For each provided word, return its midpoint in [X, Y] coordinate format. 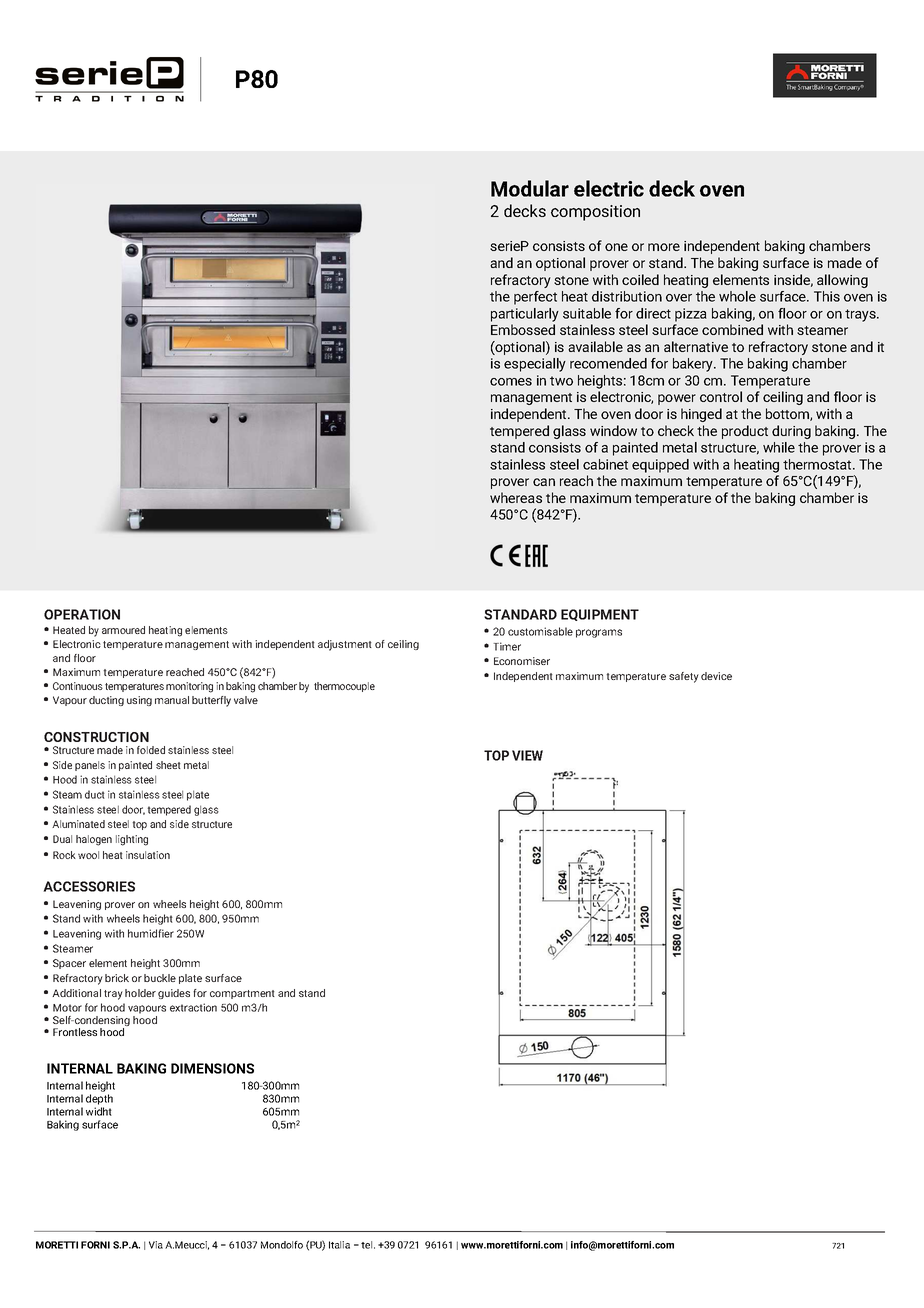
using [139, 701]
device [716, 676]
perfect [535, 298]
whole [737, 296]
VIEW [527, 755]
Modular [530, 188]
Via [156, 1245]
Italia [339, 1245]
